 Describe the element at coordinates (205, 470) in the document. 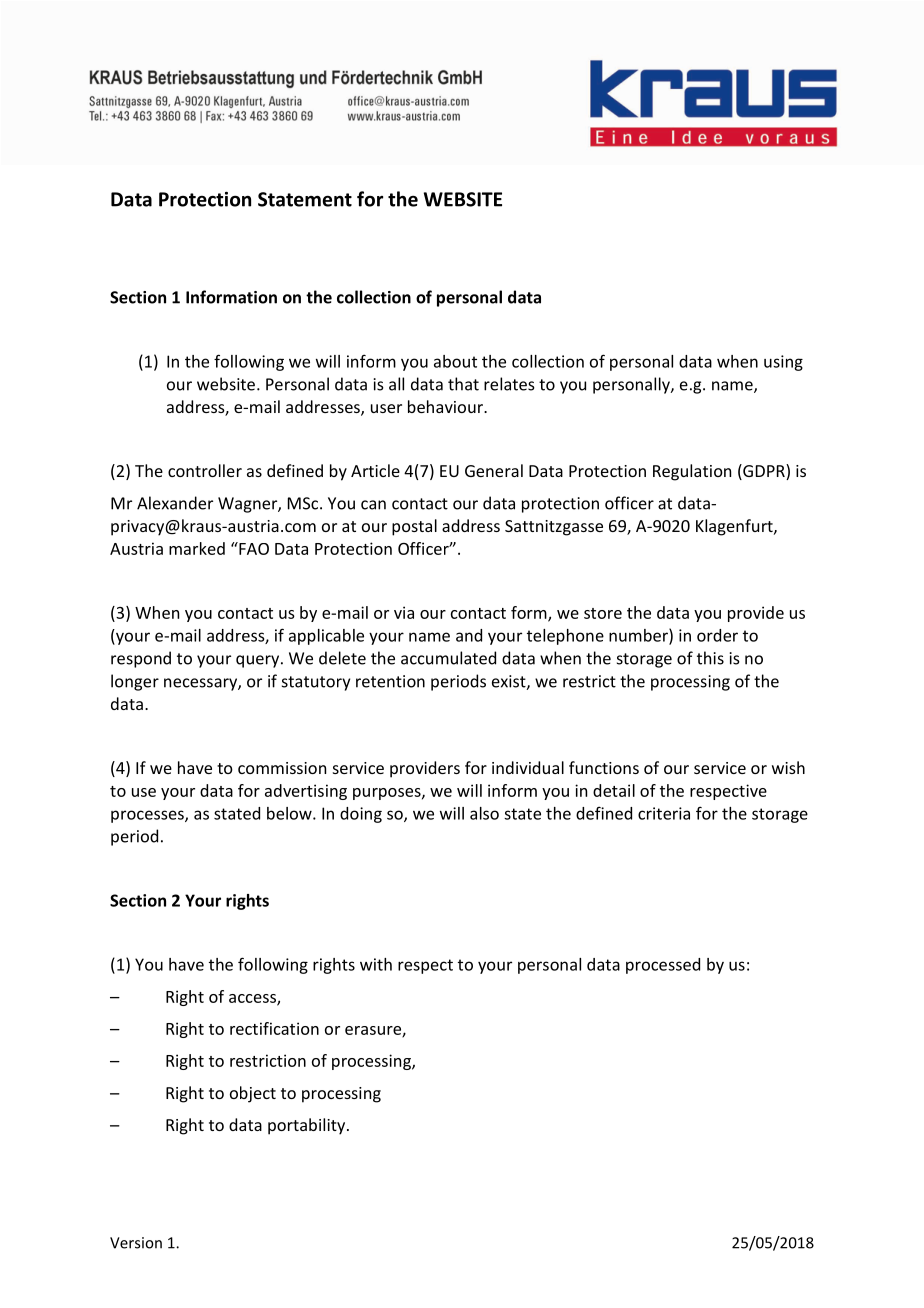

I see `controller` at that location.
